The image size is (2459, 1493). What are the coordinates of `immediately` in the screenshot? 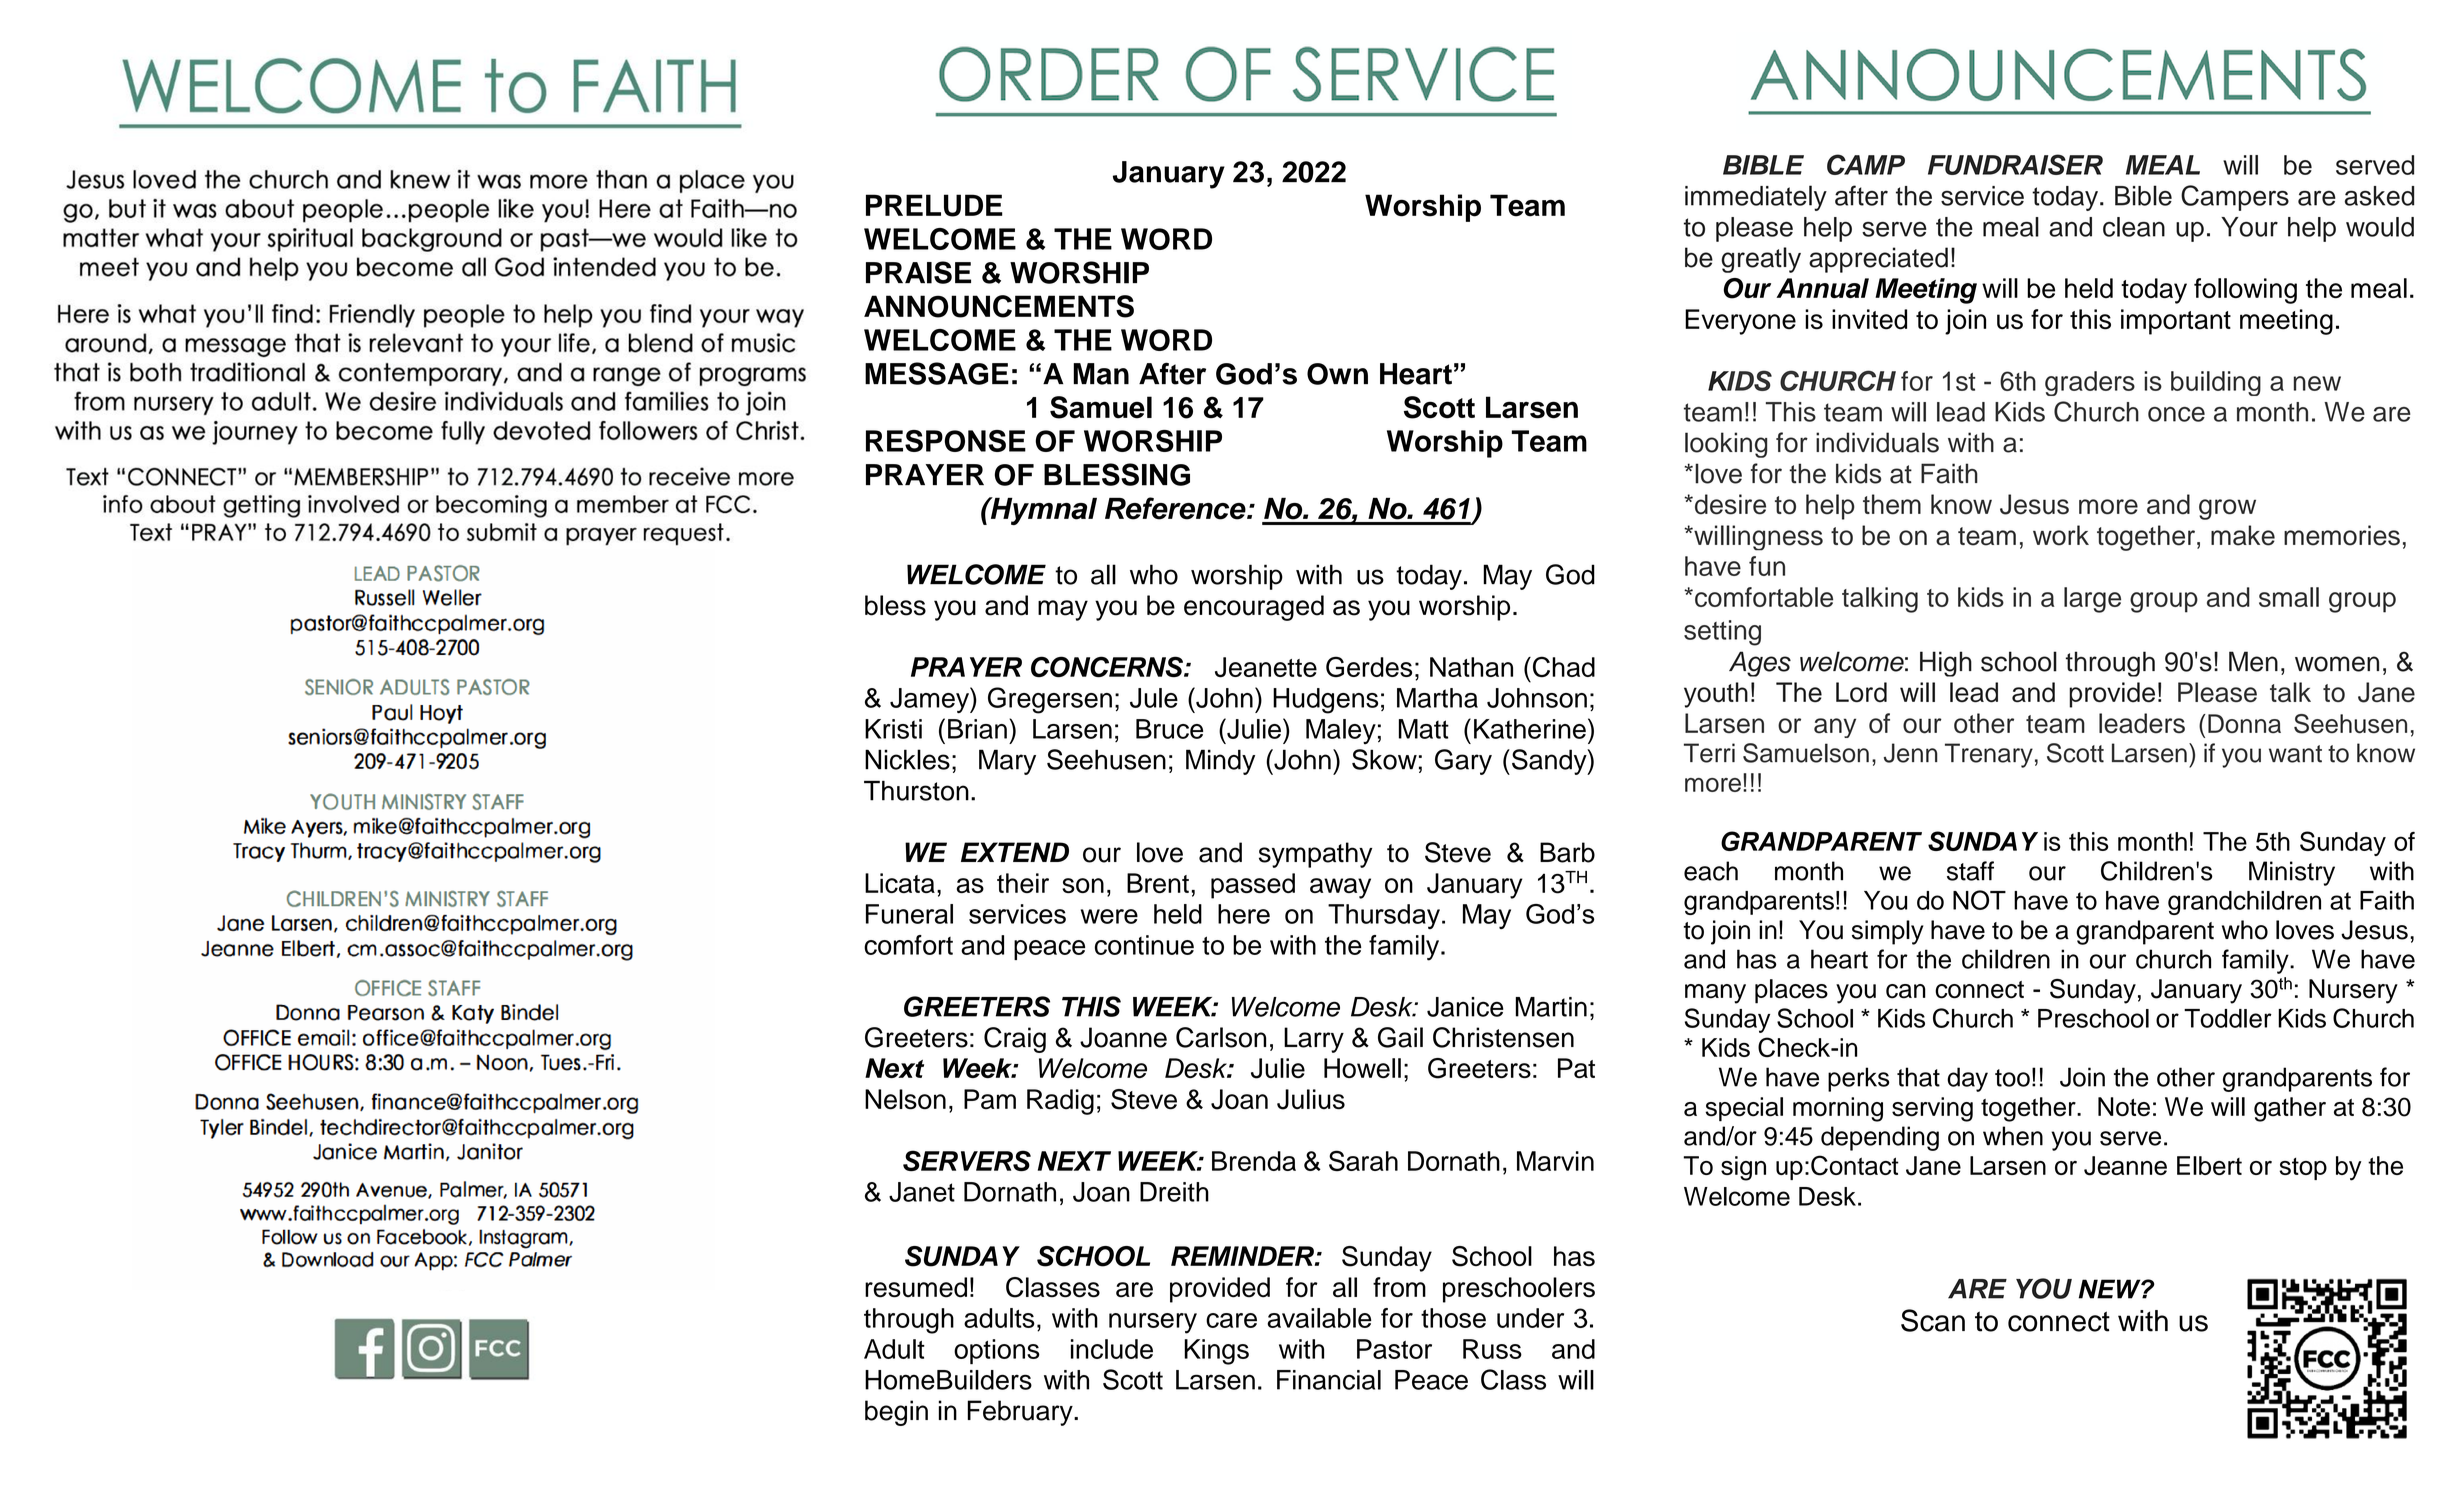 It's located at (1756, 198).
